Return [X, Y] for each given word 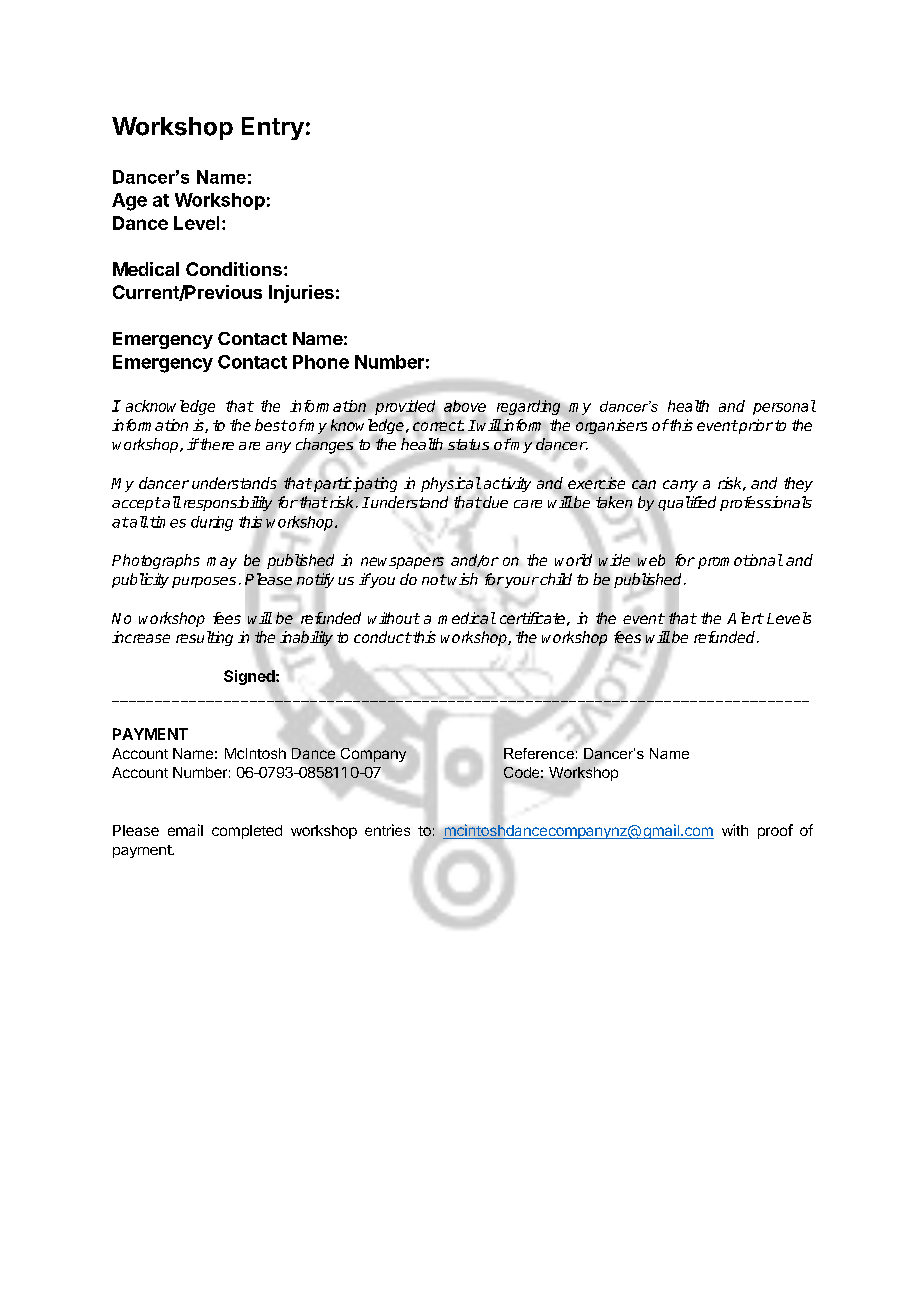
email [185, 830]
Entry [273, 128]
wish [462, 579]
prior [755, 426]
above [465, 407]
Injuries [301, 294]
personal [784, 407]
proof [775, 831]
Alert [745, 618]
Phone [321, 362]
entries [387, 830]
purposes [204, 582]
